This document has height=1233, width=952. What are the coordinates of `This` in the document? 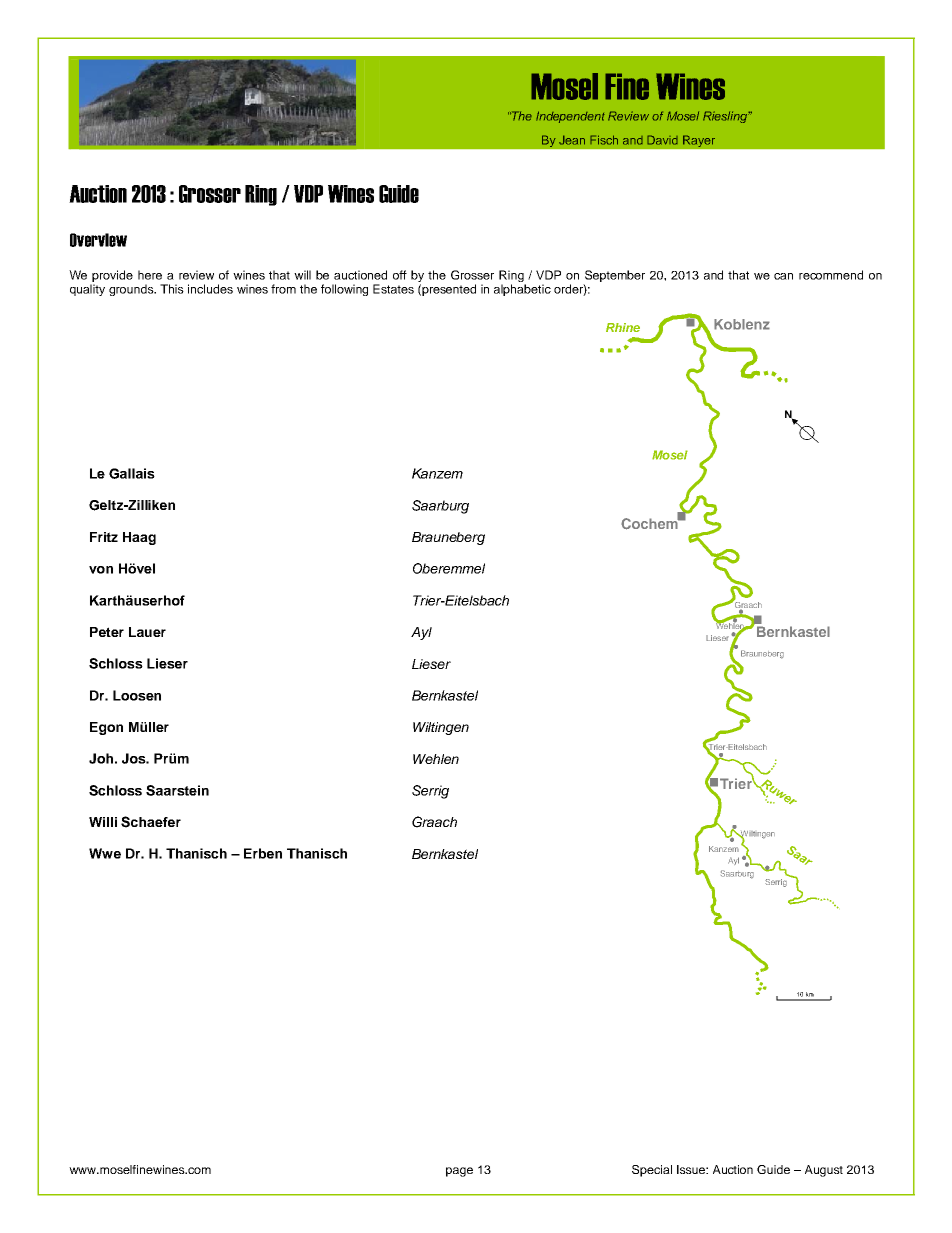 It's located at (172, 289).
